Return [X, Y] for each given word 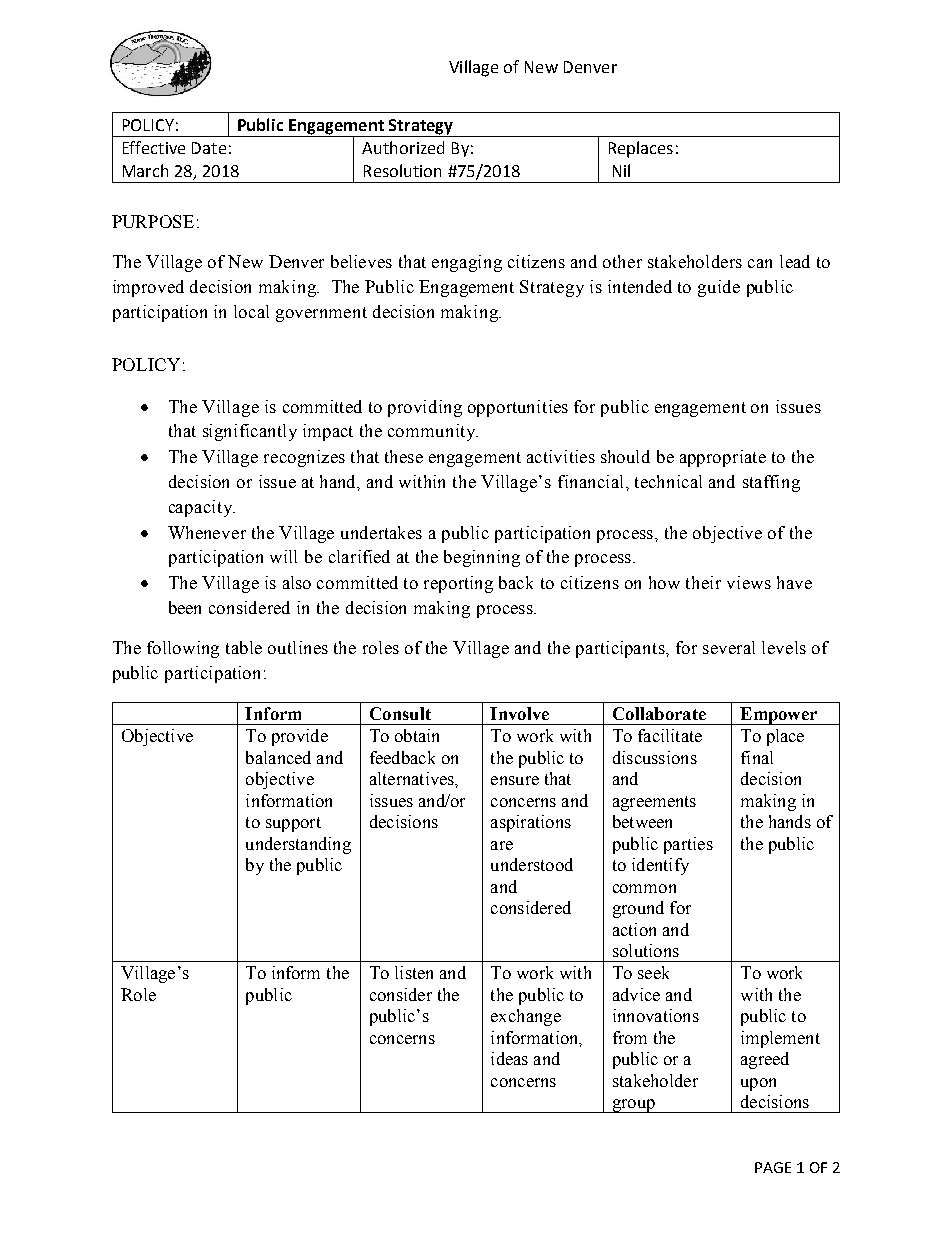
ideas [509, 1058]
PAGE [773, 1167]
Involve [519, 713]
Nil [621, 170]
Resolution [402, 170]
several [729, 647]
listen [414, 972]
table [244, 647]
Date [209, 148]
